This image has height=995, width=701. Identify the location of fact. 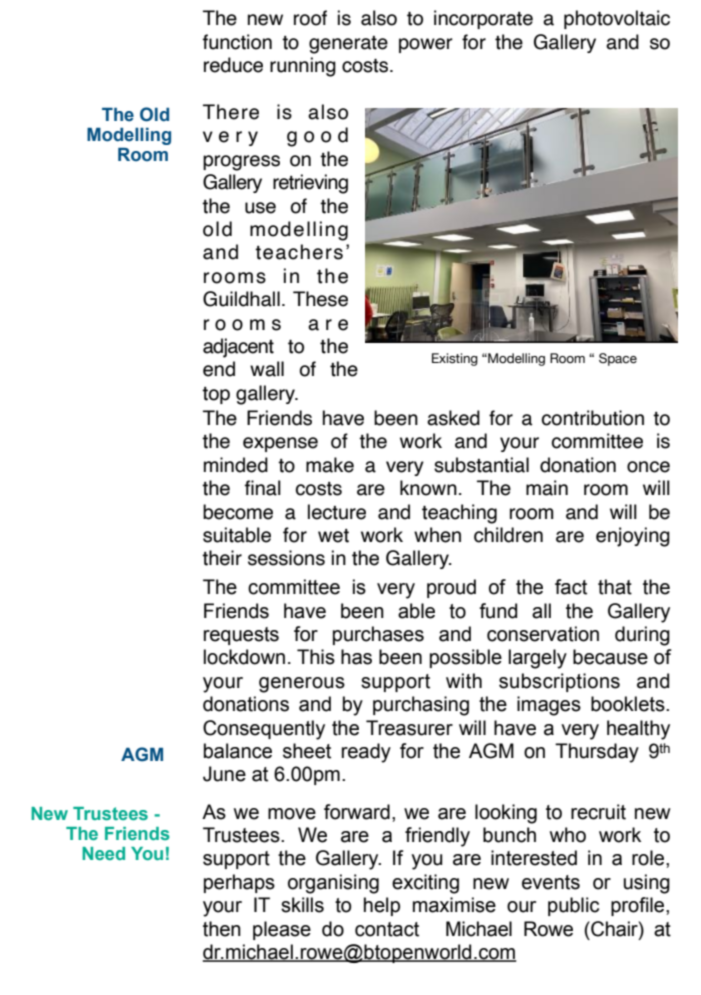
(571, 587).
